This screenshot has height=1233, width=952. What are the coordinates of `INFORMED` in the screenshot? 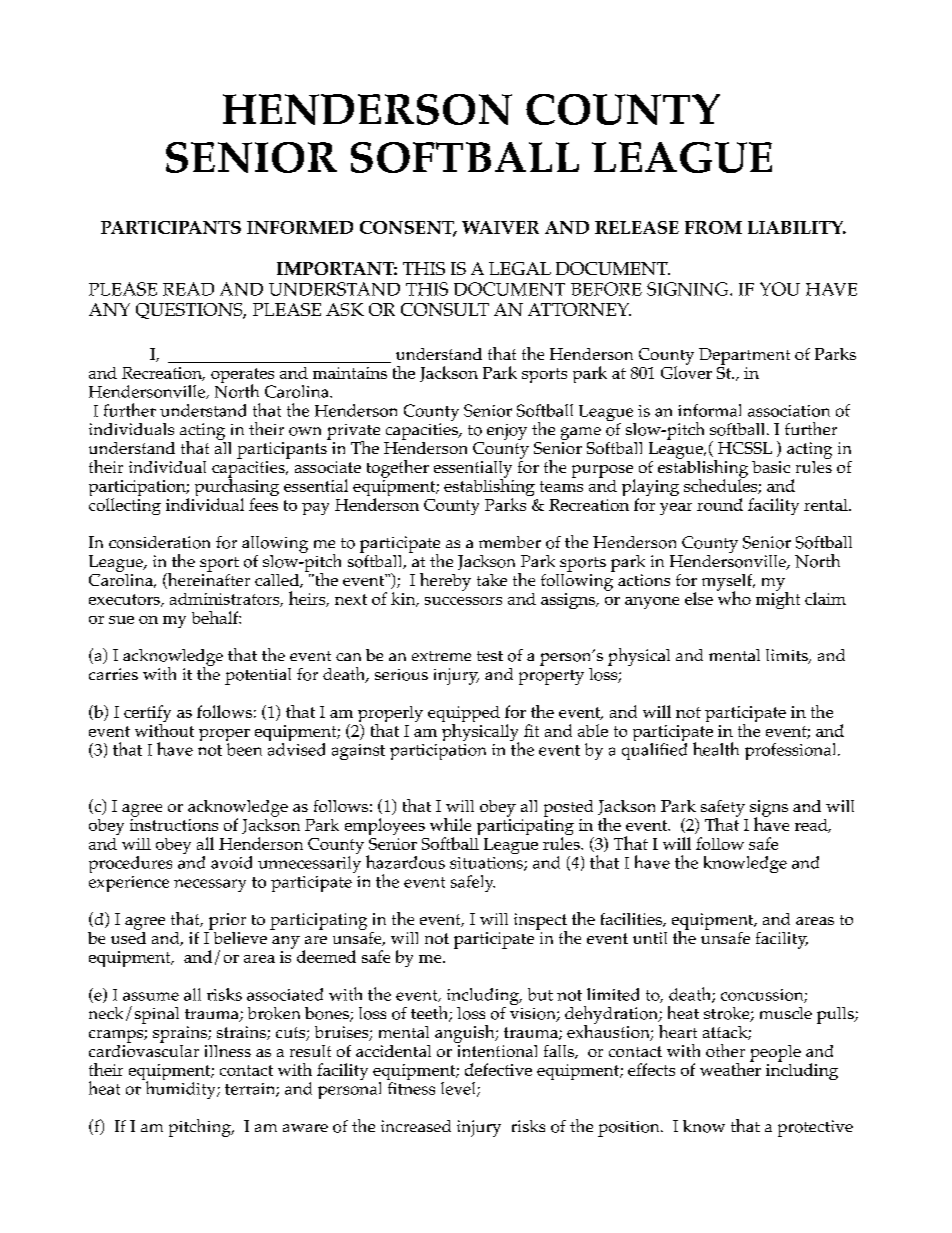 It's located at (300, 227).
